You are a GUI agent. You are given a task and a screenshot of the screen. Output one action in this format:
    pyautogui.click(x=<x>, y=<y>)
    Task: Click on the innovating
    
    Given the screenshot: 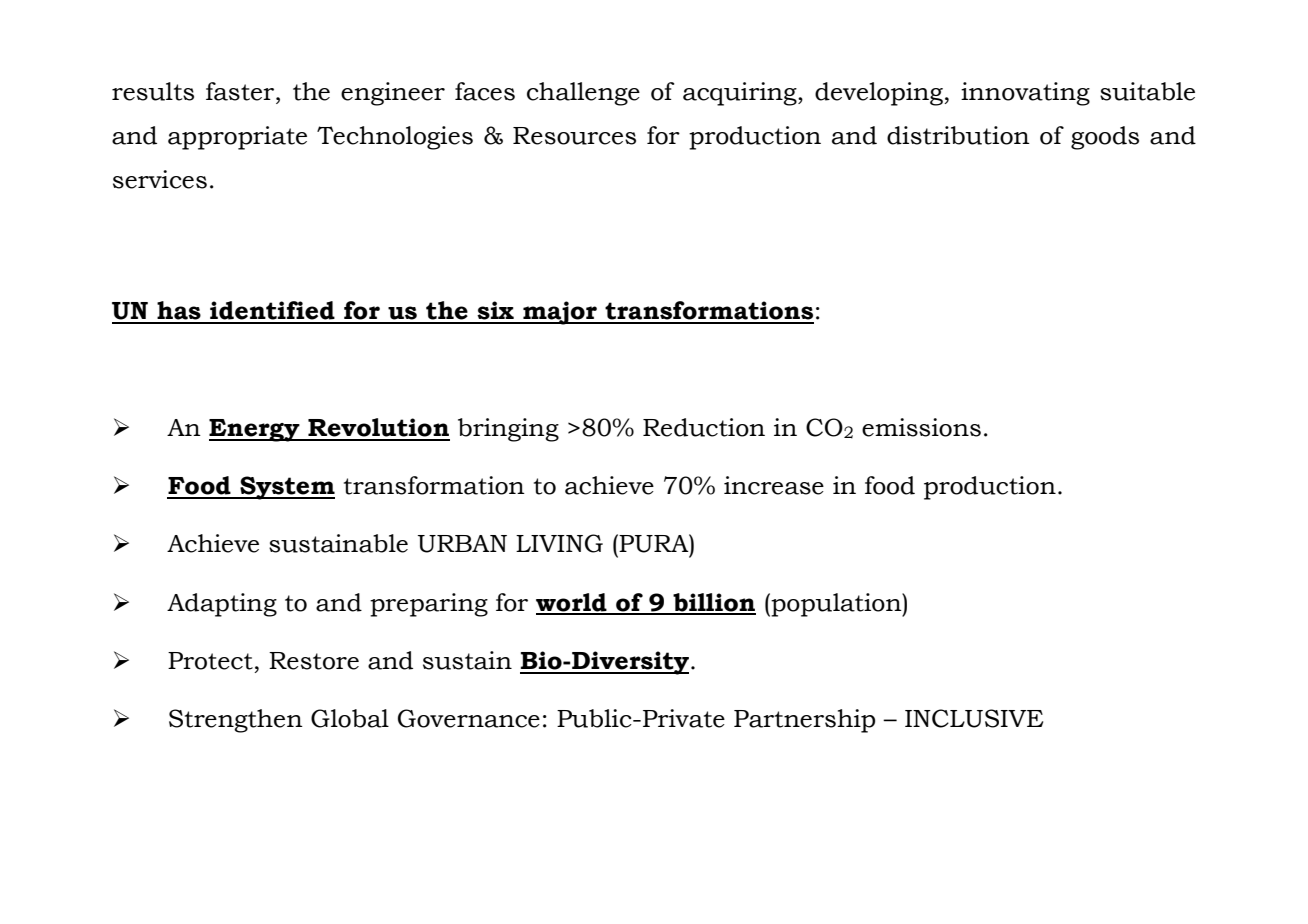 What is the action you would take?
    pyautogui.click(x=1025, y=94)
